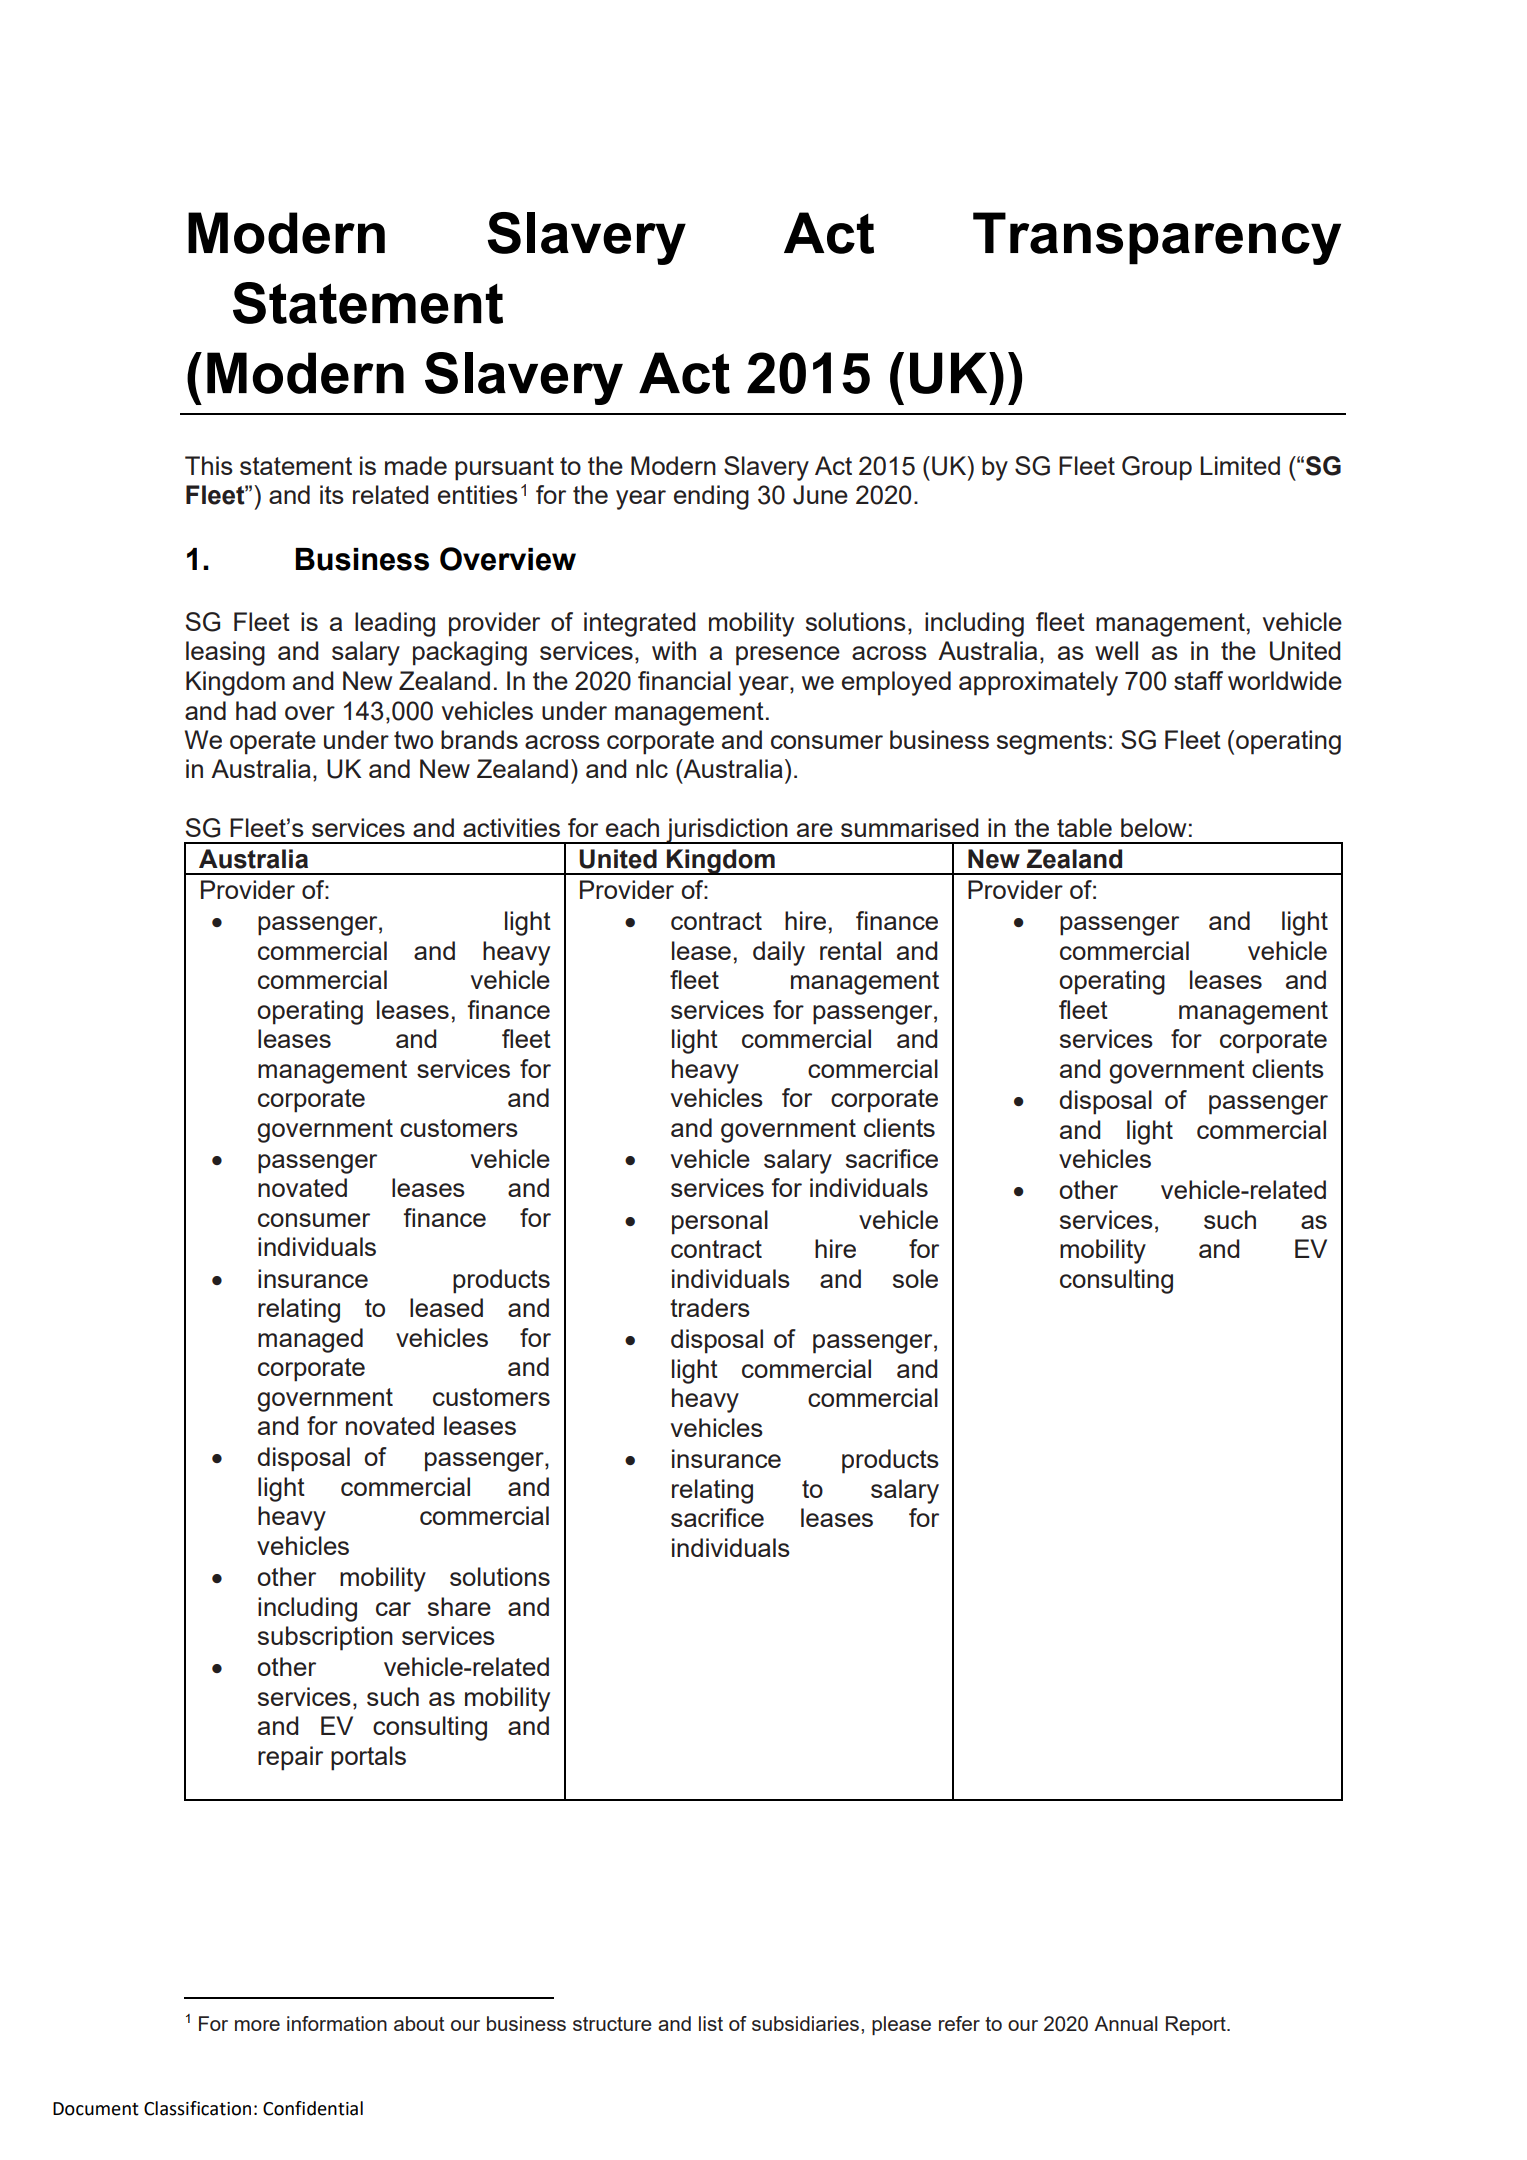 The image size is (1527, 2160). I want to click on This, so click(209, 465).
